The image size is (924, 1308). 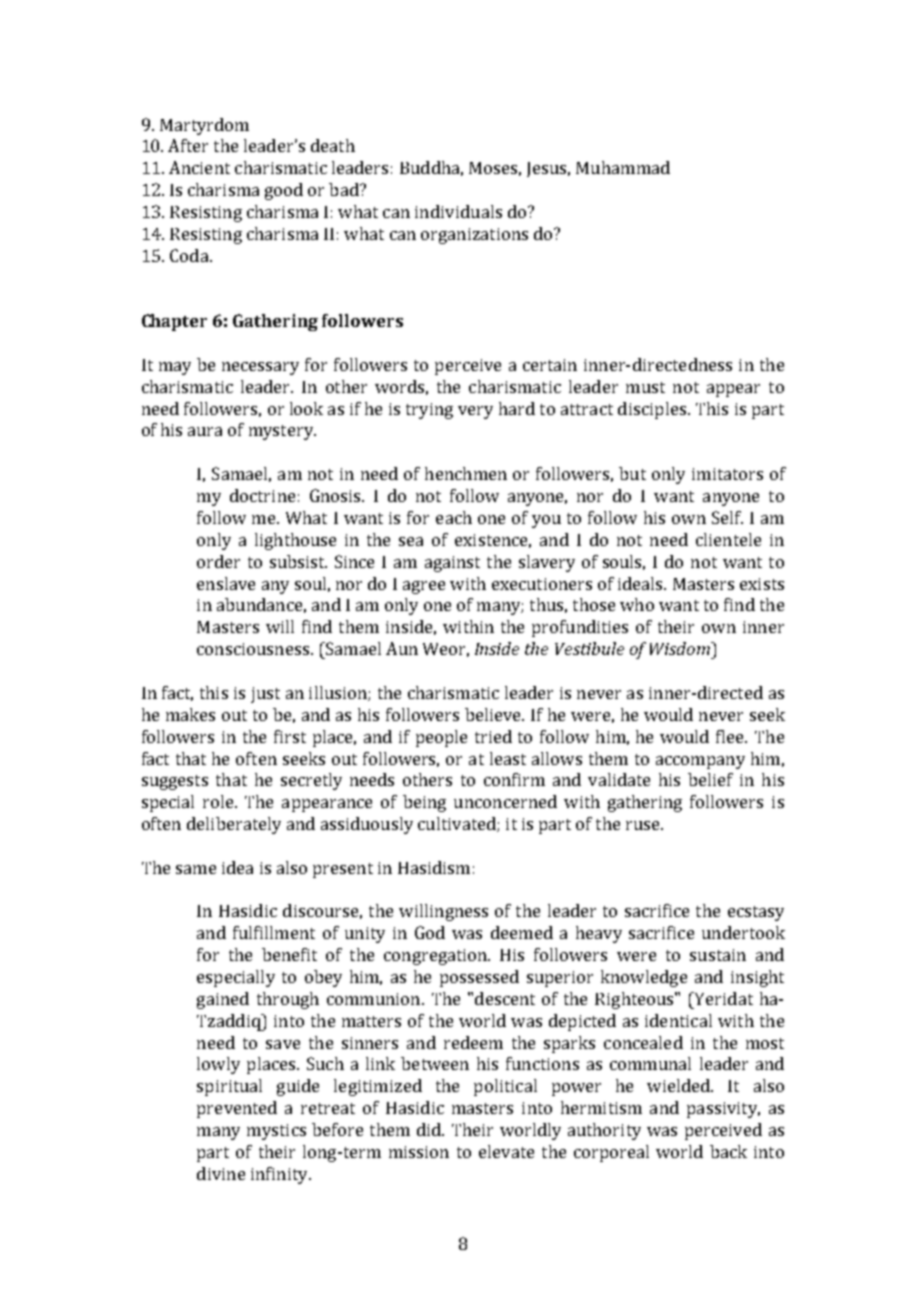 I want to click on Muhammad, so click(x=623, y=167).
